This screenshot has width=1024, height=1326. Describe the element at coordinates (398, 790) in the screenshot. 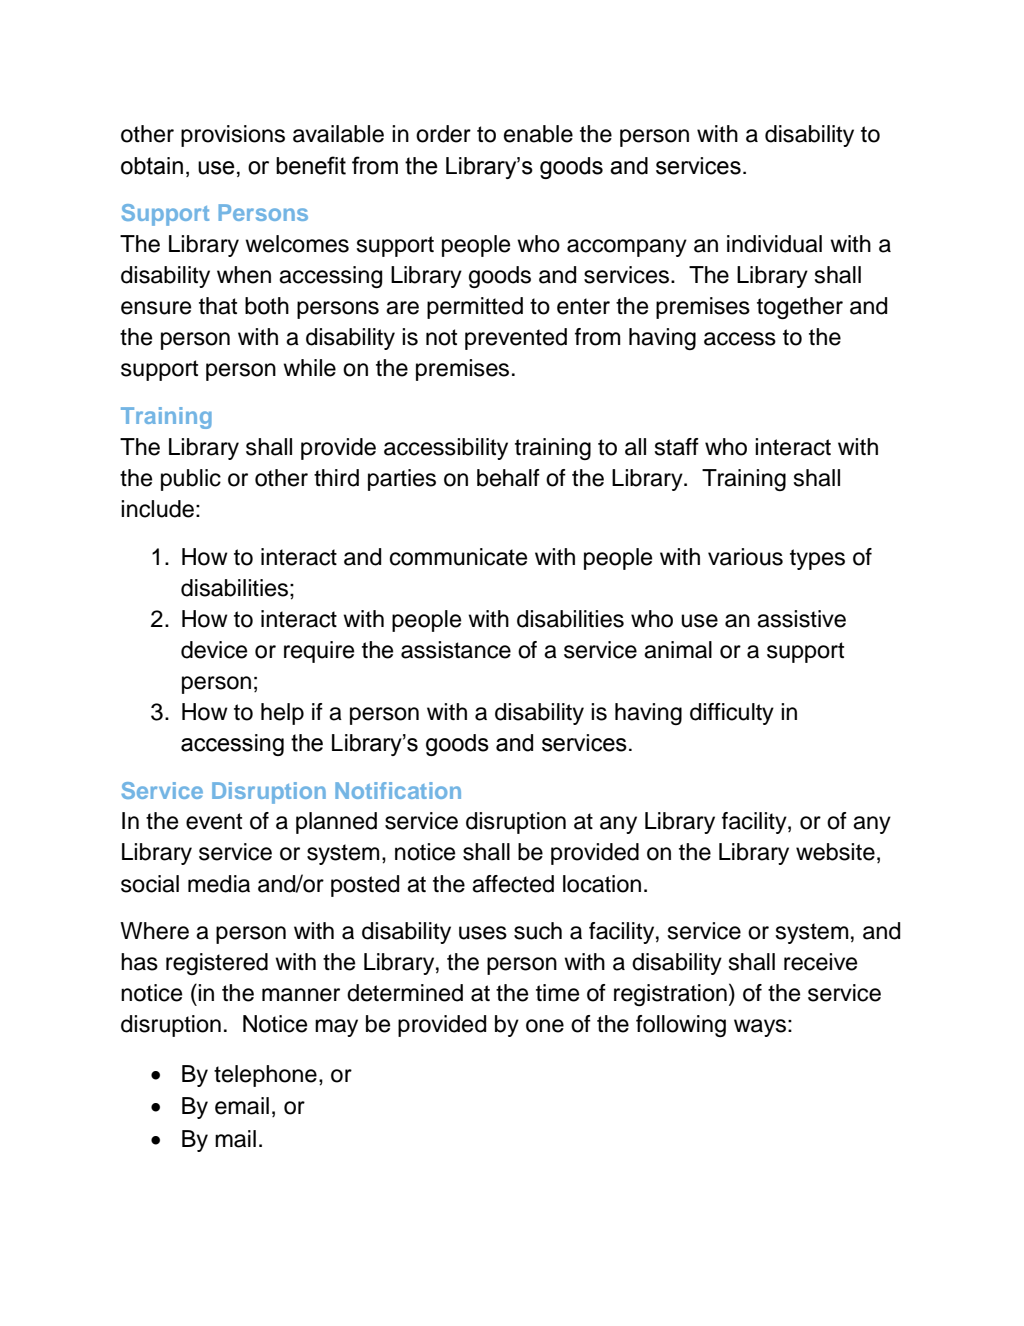

I see `Notification` at that location.
